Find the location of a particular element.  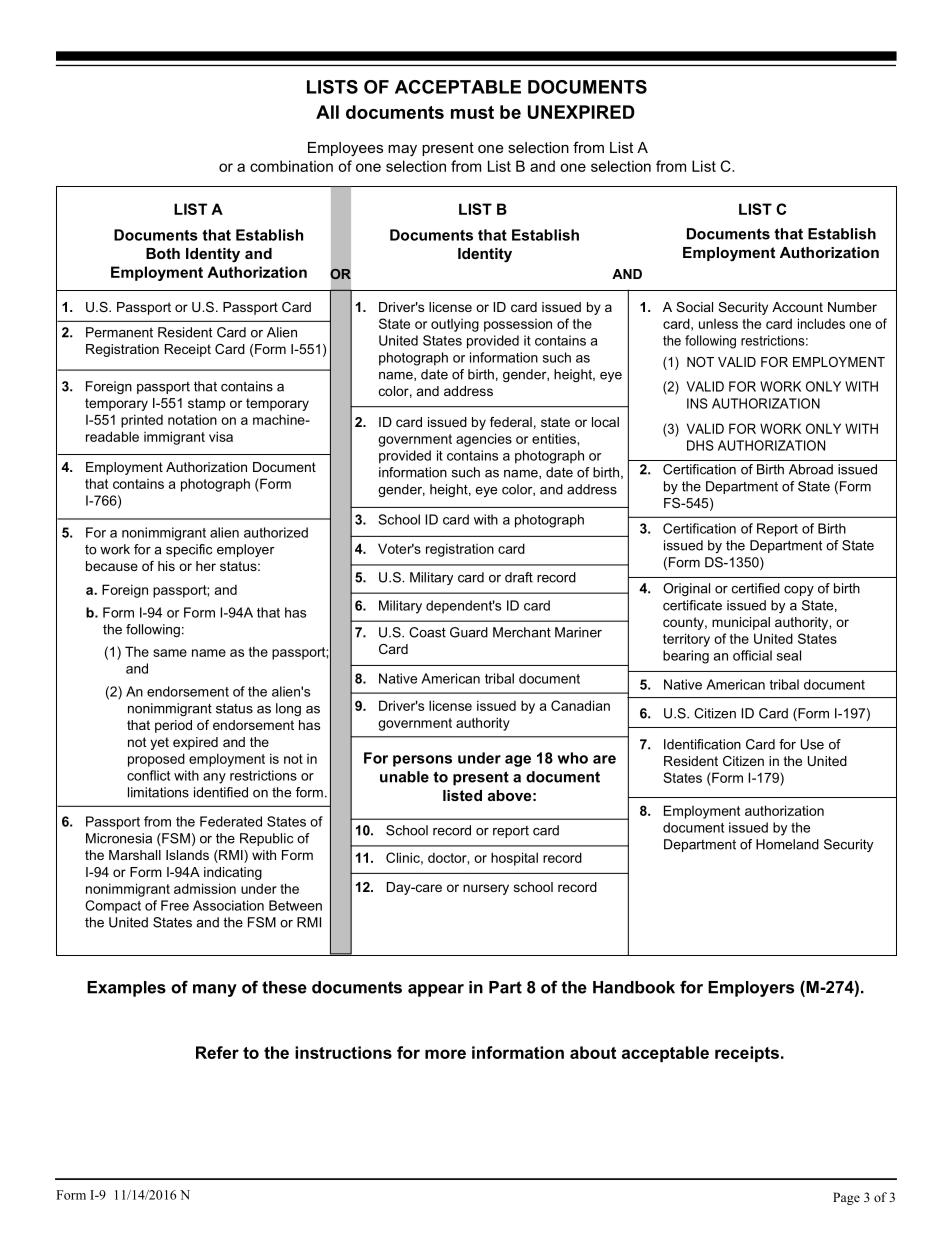

more is located at coordinates (445, 1054).
